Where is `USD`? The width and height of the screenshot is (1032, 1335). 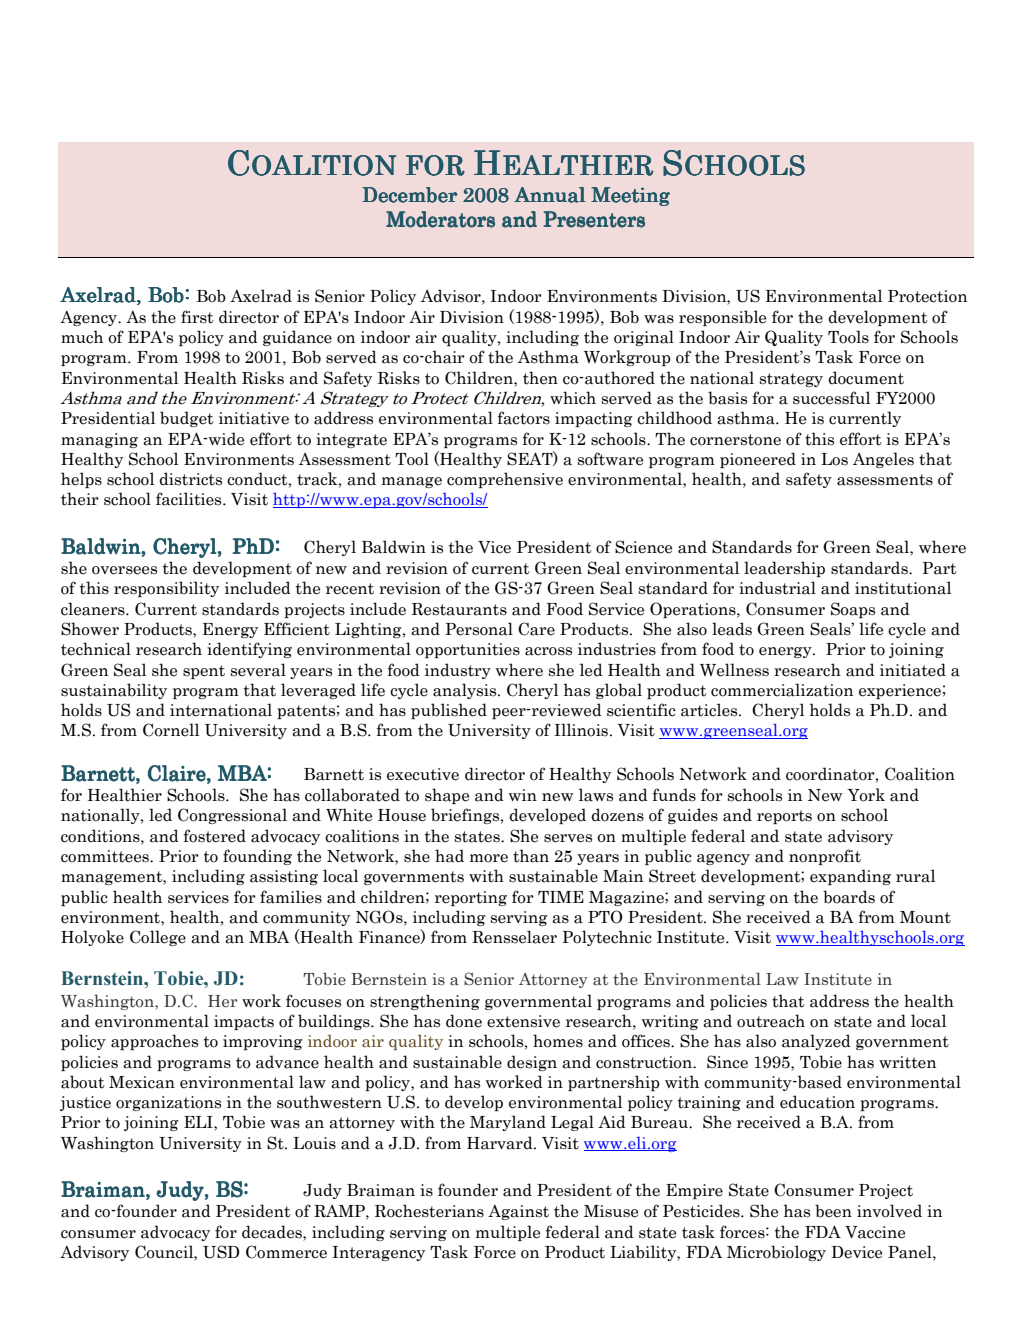
USD is located at coordinates (221, 1252).
